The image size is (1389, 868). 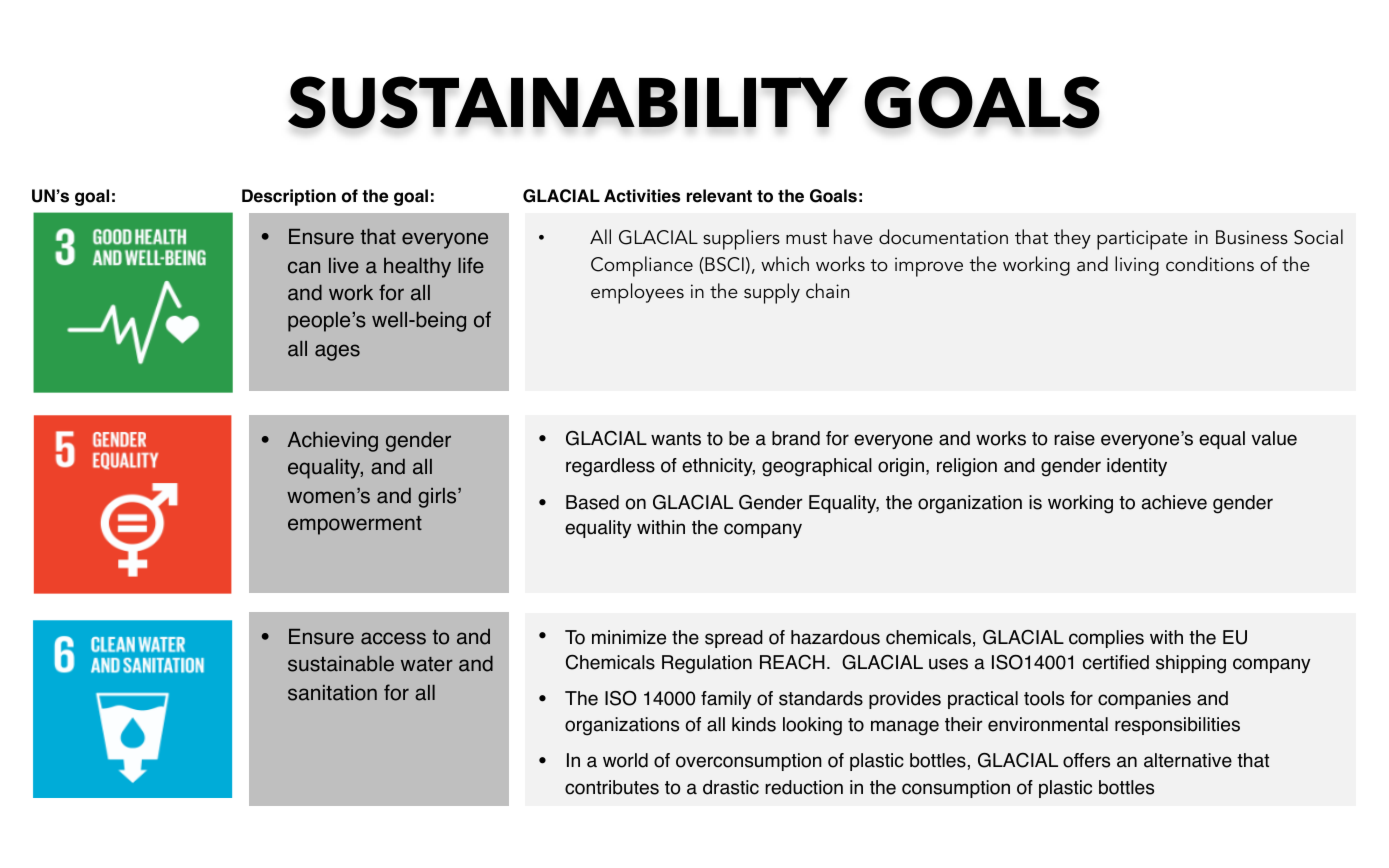 I want to click on conditions, so click(x=1210, y=264).
